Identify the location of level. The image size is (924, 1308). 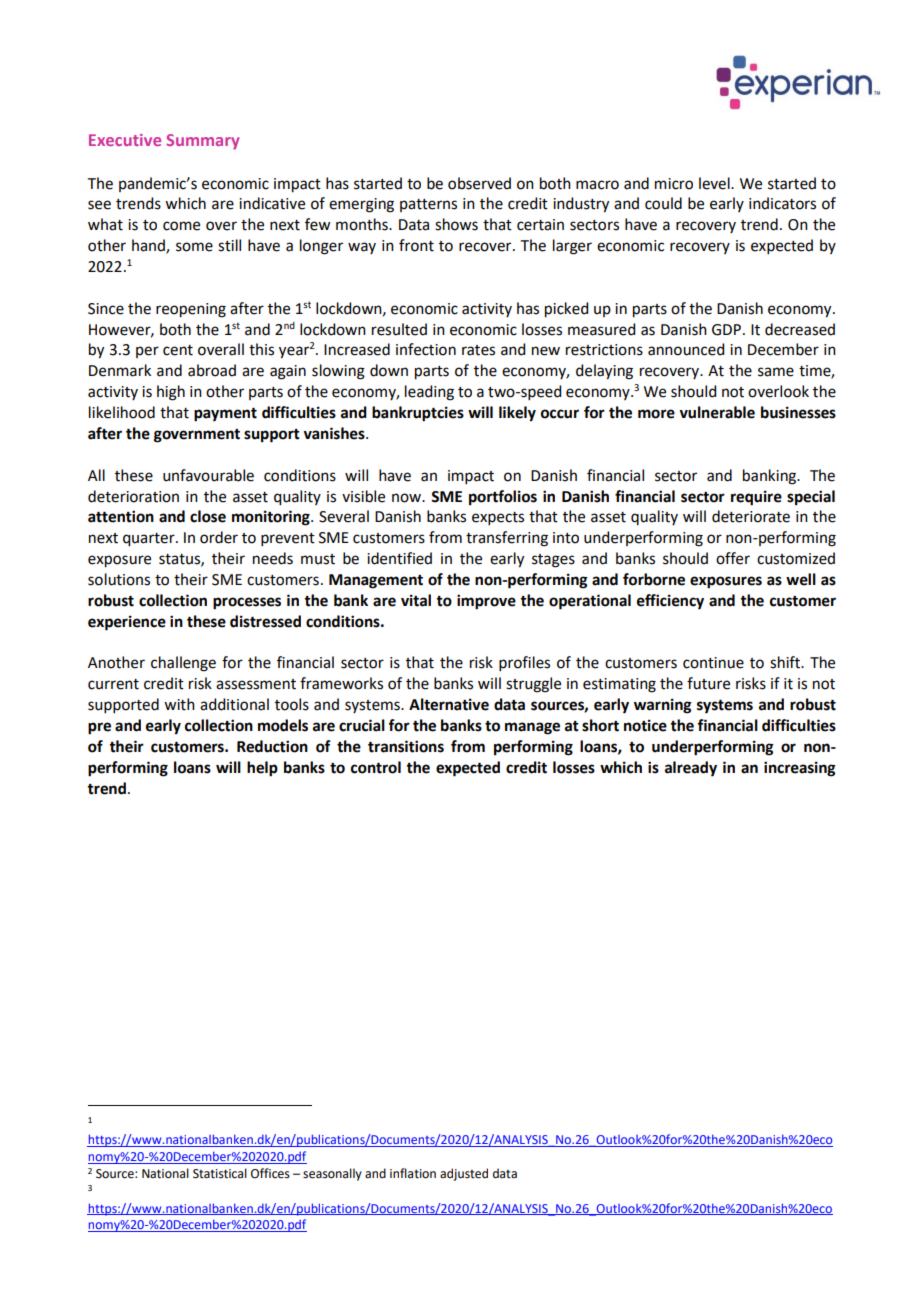
(715, 183).
